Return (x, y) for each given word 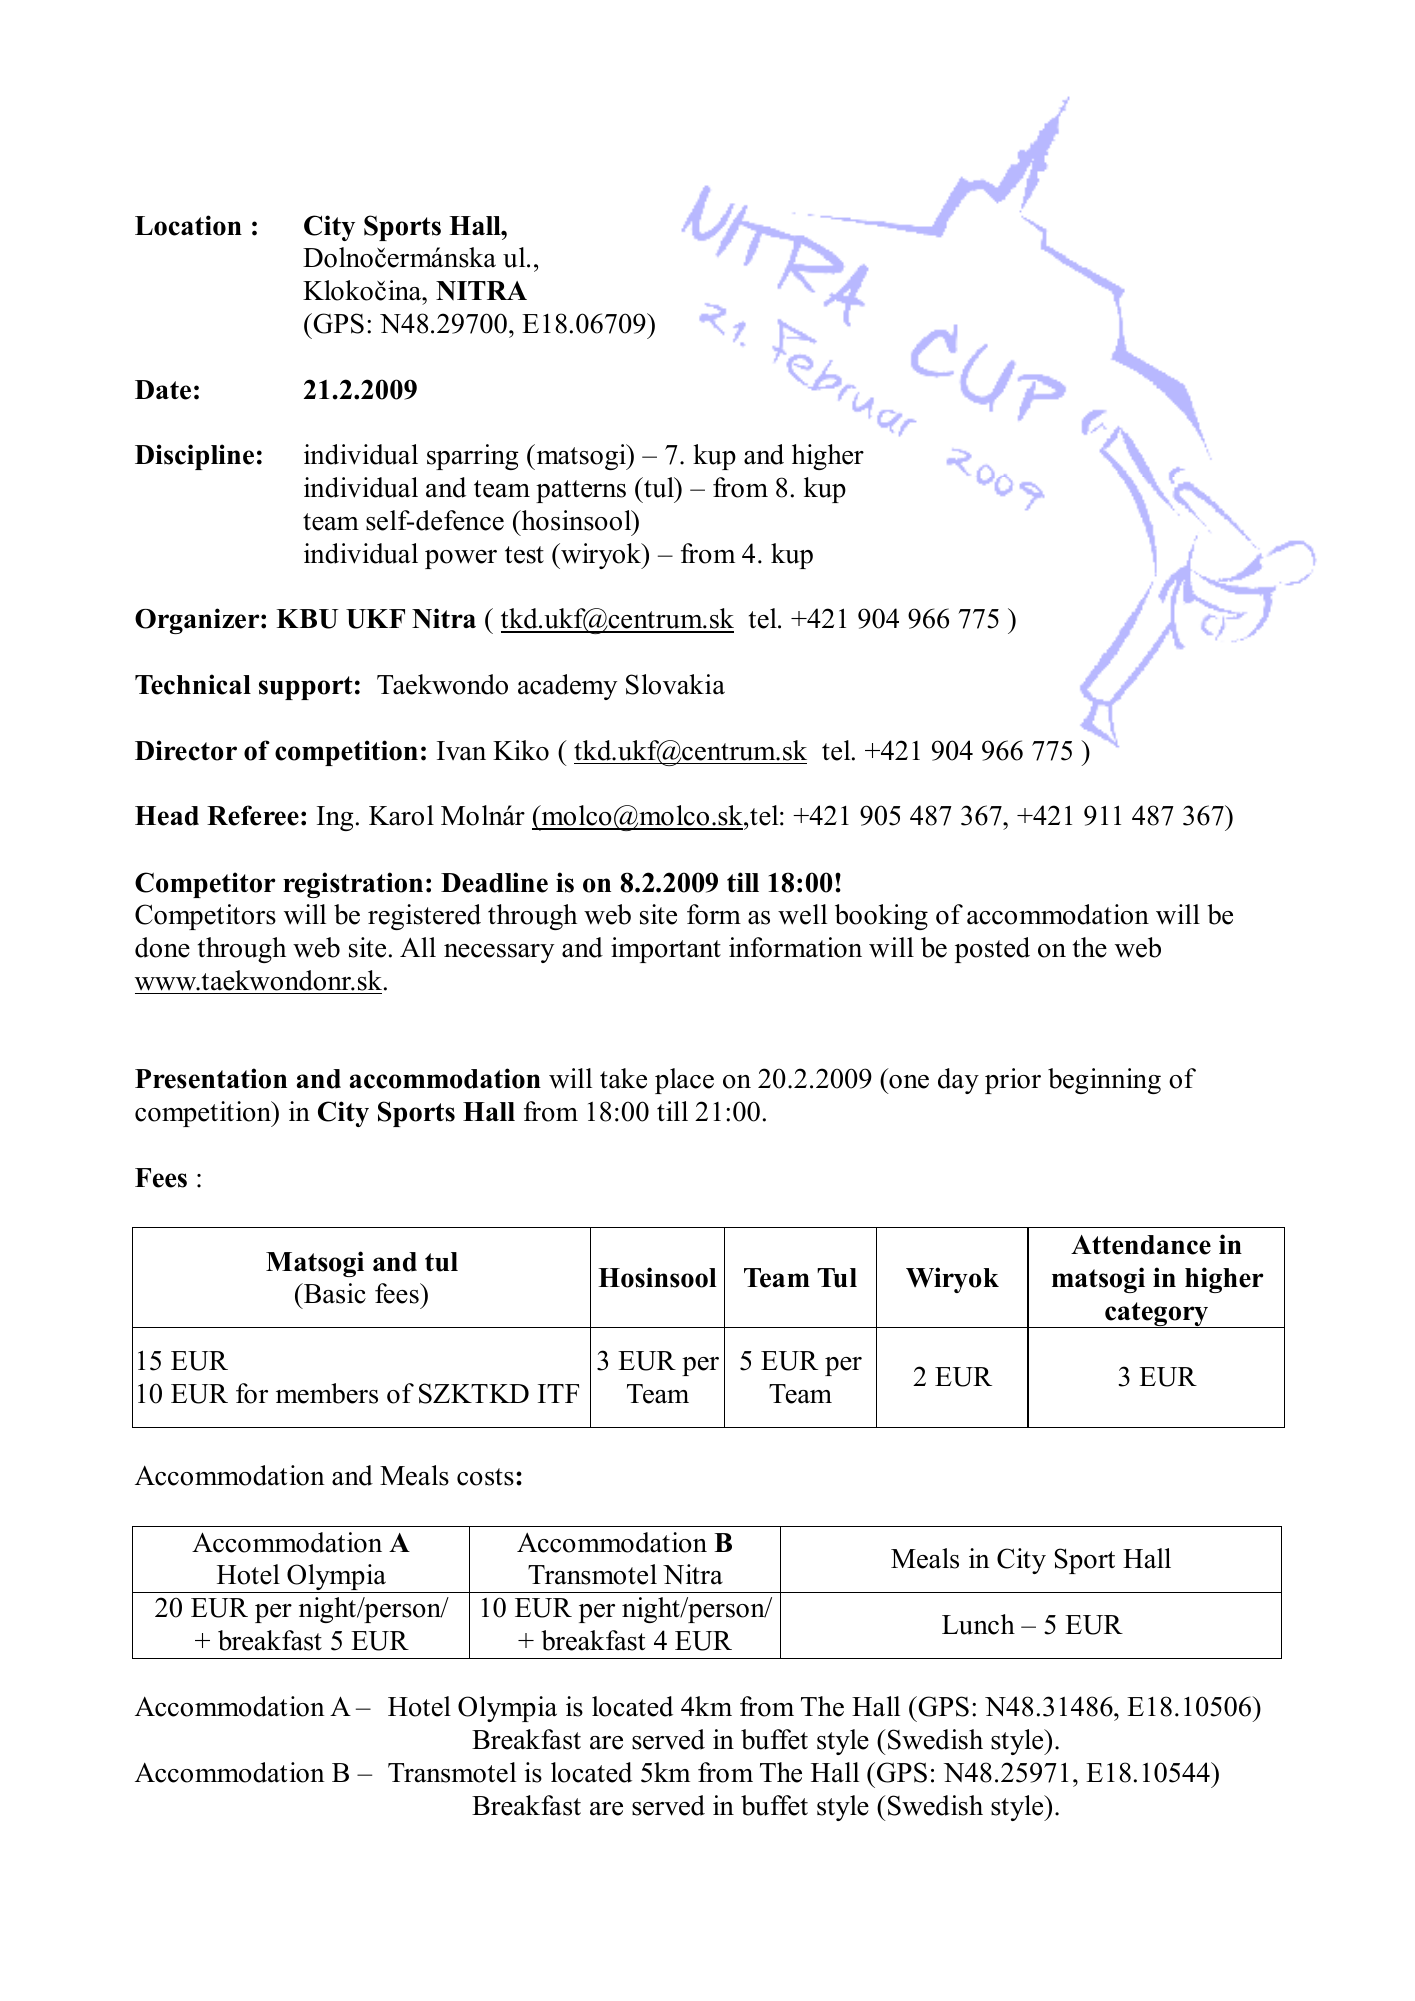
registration (353, 885)
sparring (473, 457)
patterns (581, 491)
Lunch (978, 1624)
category (1157, 1315)
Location (188, 225)
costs (485, 1477)
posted (992, 950)
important (666, 950)
